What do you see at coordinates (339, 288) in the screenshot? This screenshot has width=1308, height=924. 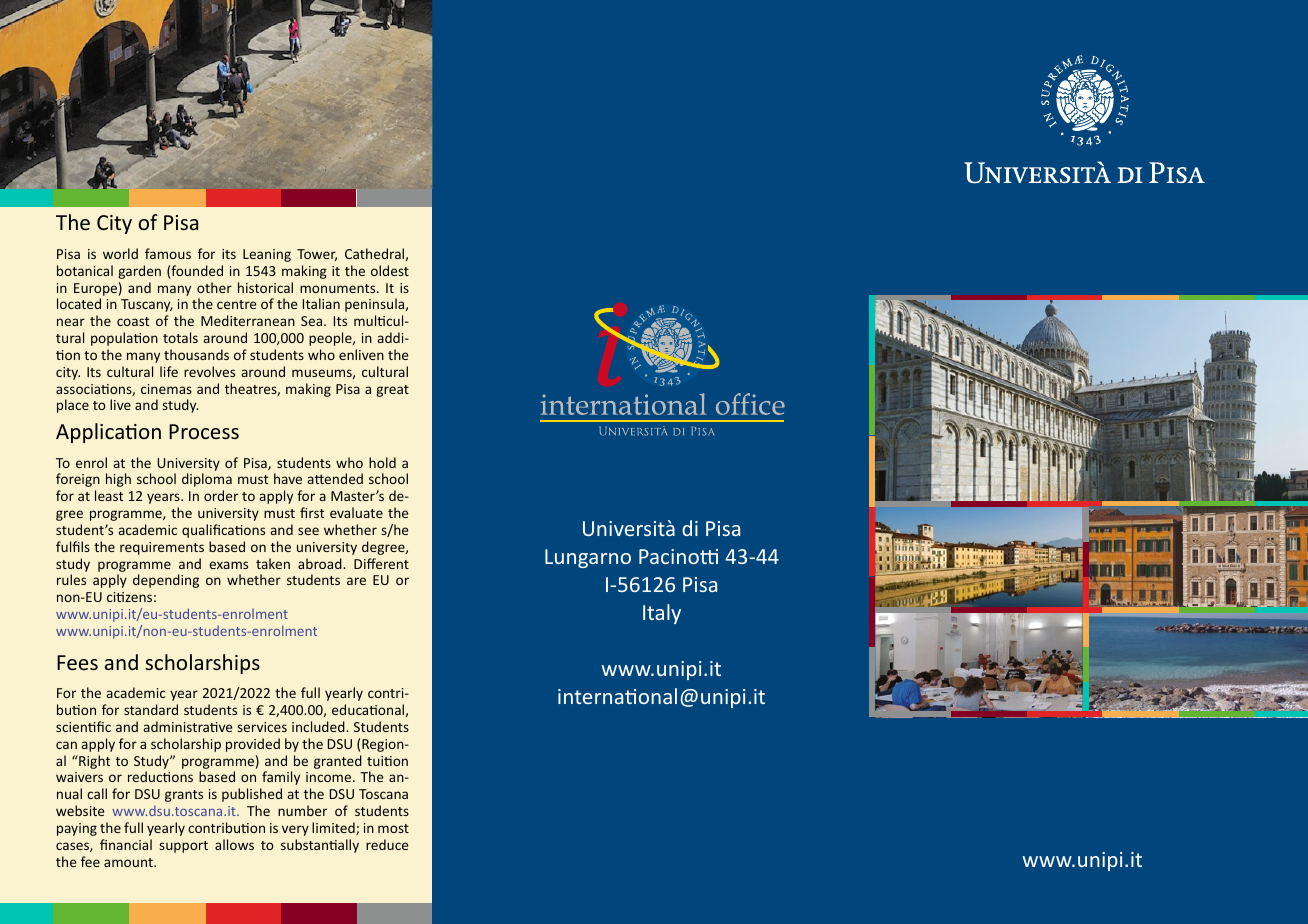 I see `monuments` at bounding box center [339, 288].
